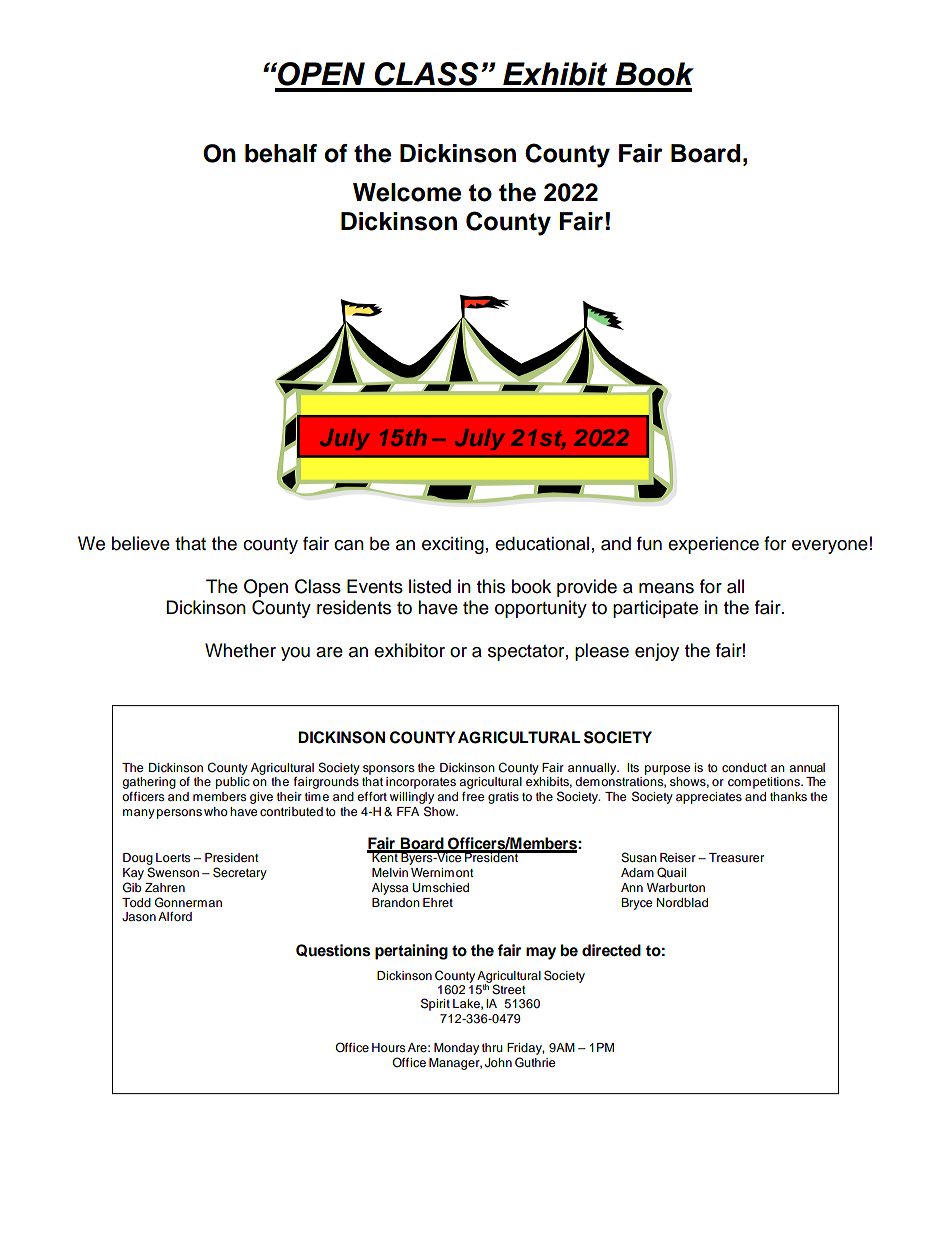 This screenshot has width=952, height=1233. What do you see at coordinates (491, 586) in the screenshot?
I see `this` at bounding box center [491, 586].
